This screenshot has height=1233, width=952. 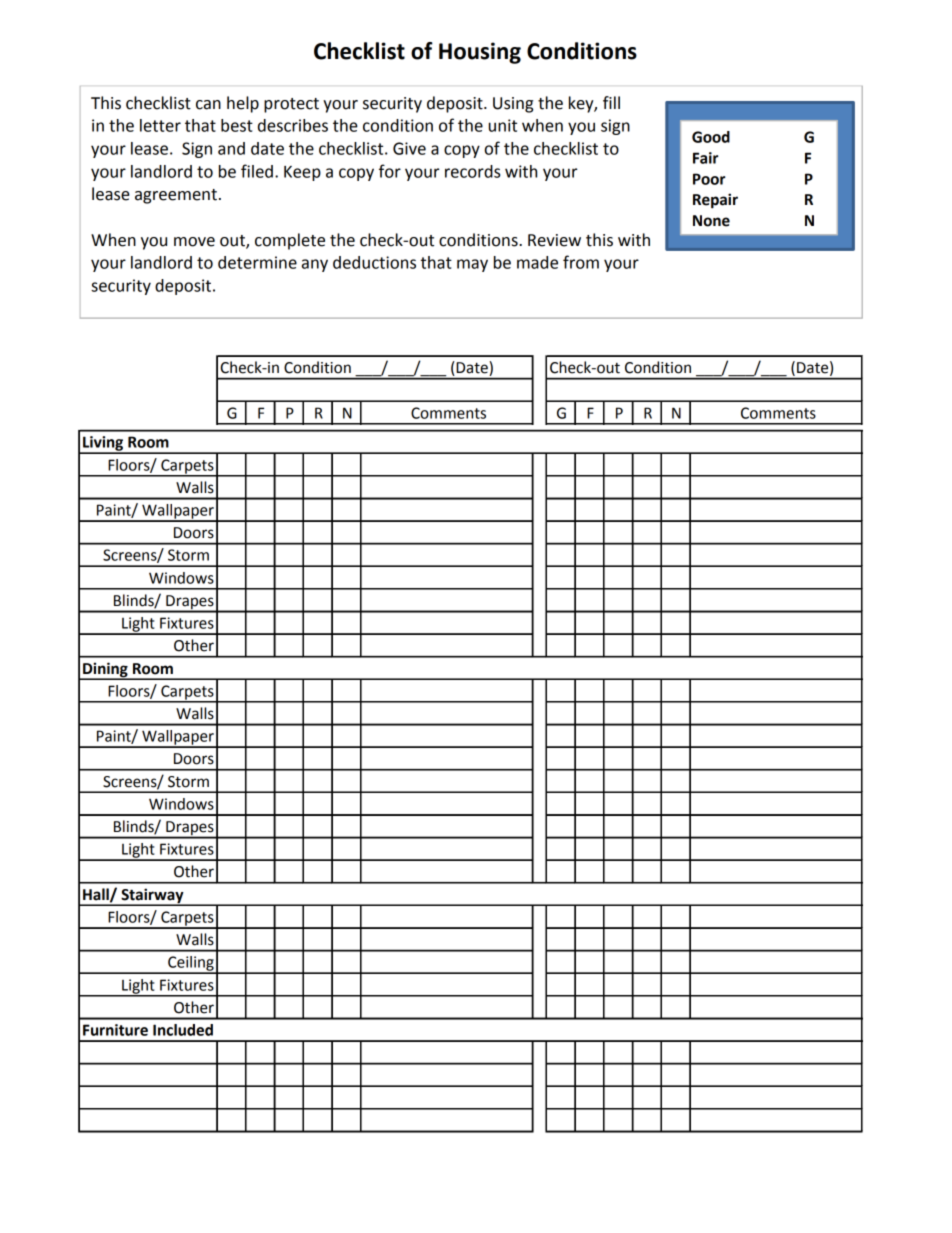 I want to click on made, so click(x=537, y=262).
